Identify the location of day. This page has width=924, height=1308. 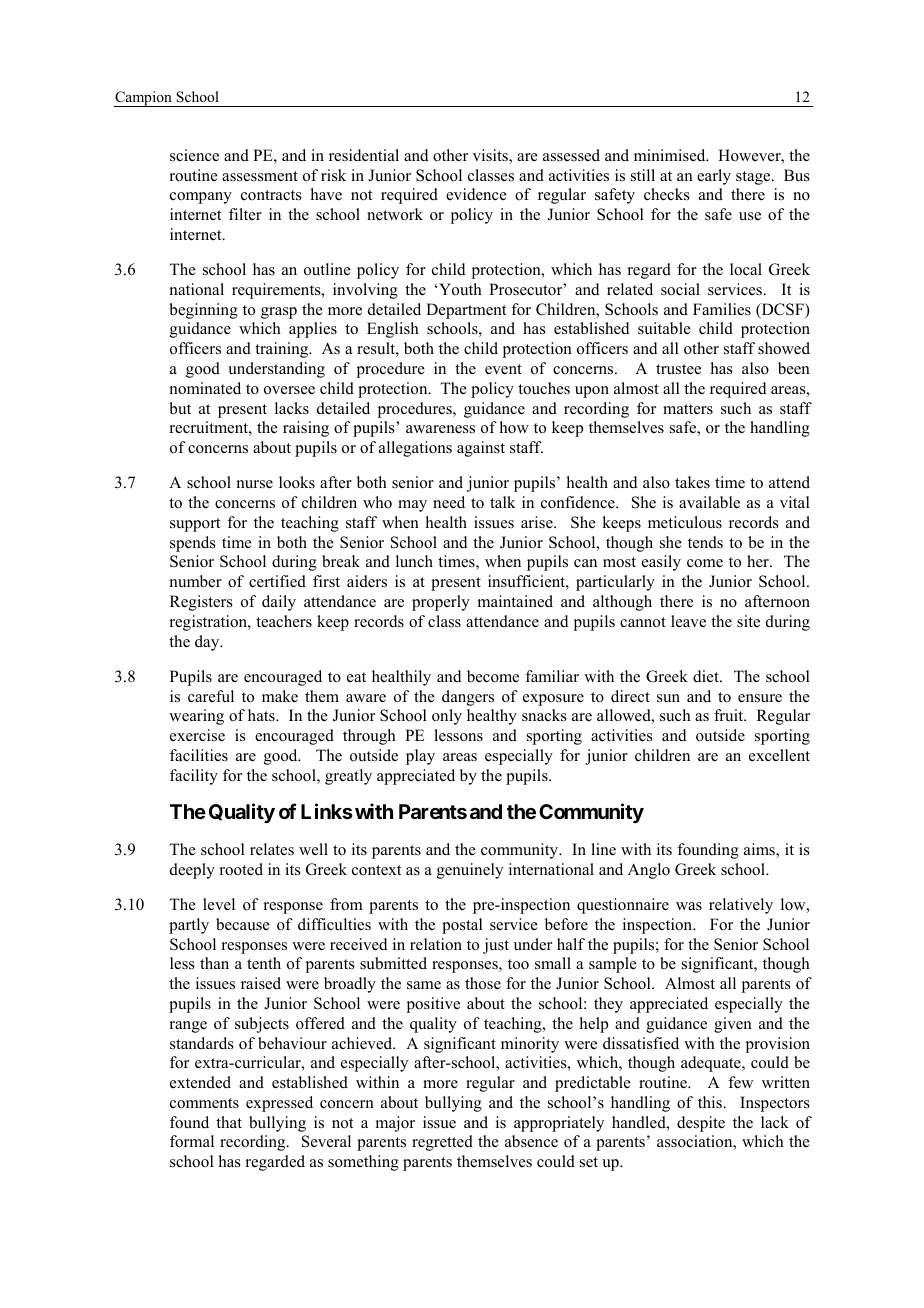
(208, 643).
